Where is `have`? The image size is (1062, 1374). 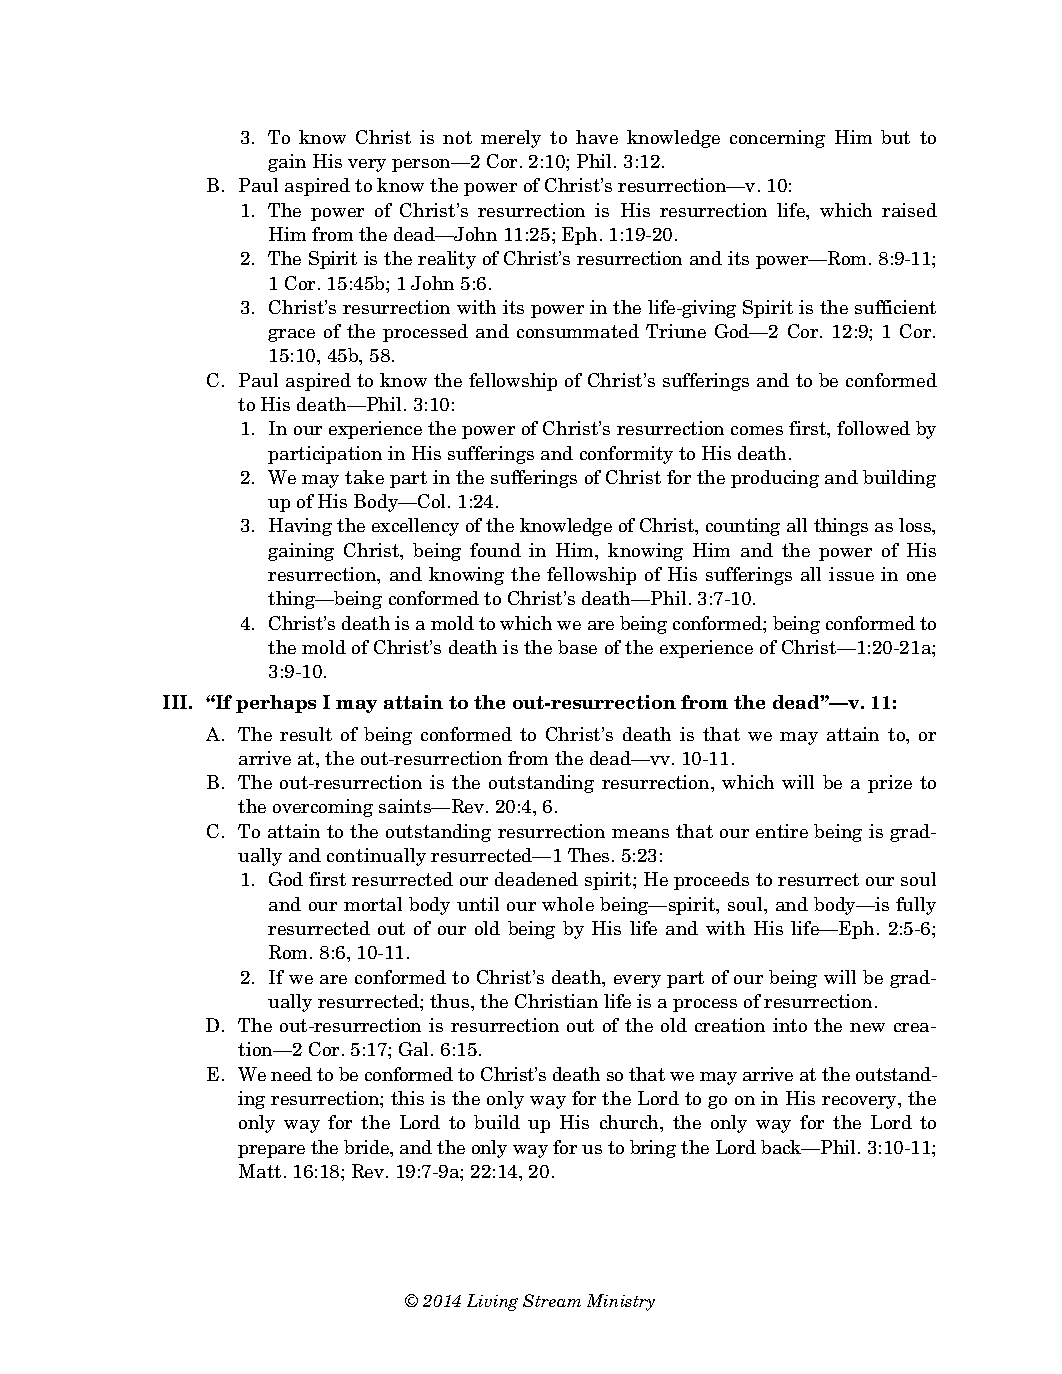 have is located at coordinates (597, 137).
